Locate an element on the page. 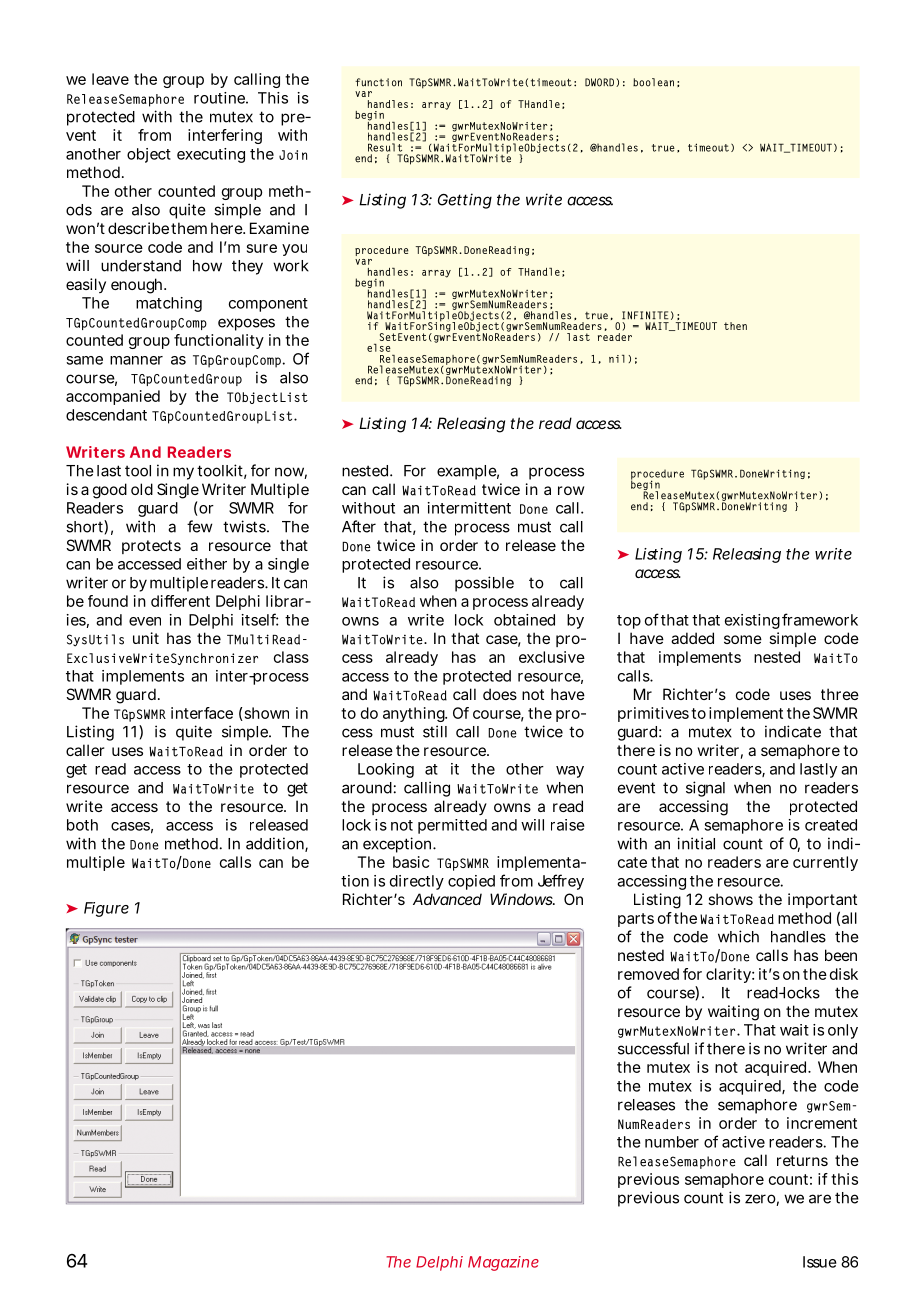  executing is located at coordinates (211, 155).
